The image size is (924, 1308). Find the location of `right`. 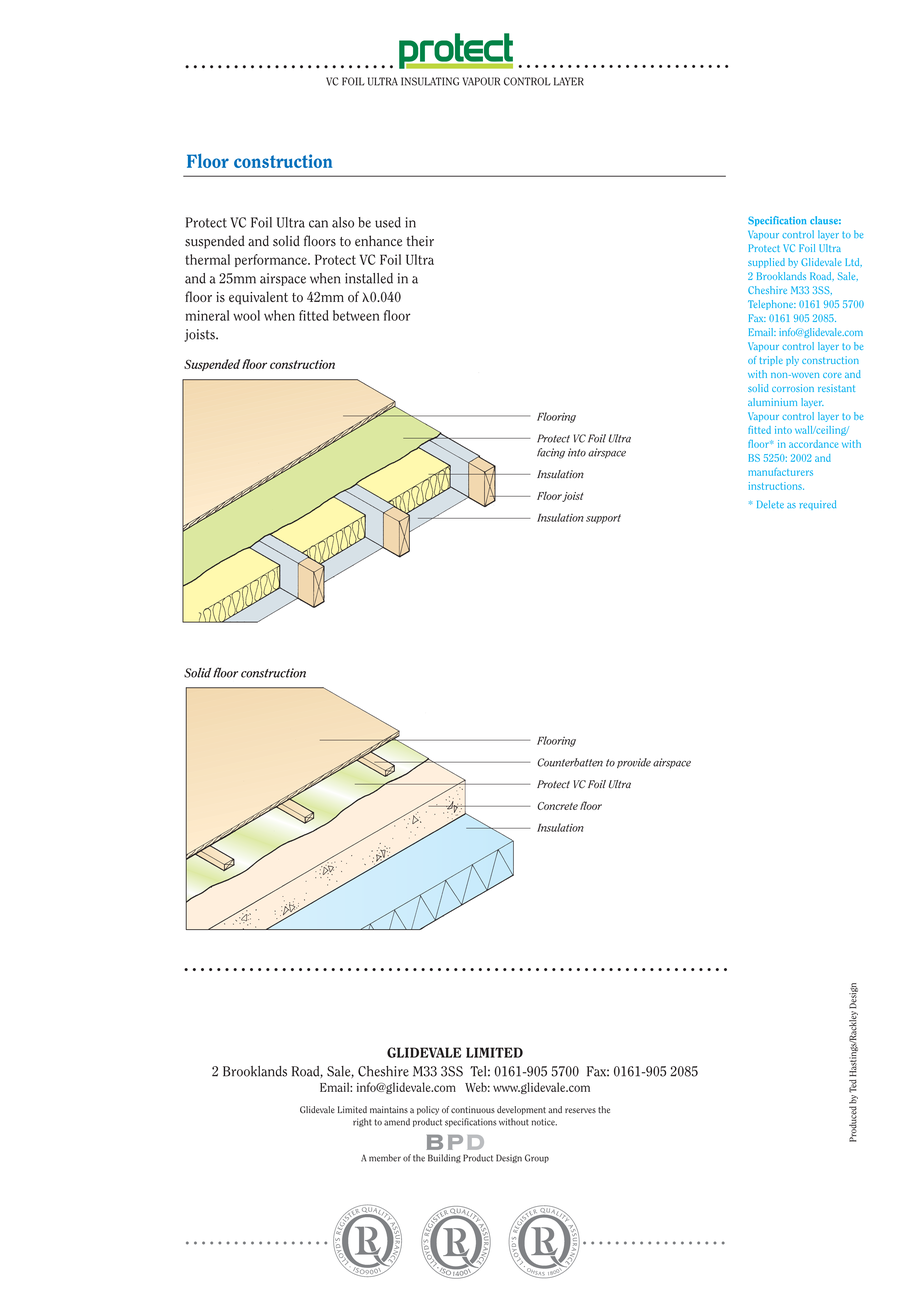

right is located at coordinates (362, 1122).
